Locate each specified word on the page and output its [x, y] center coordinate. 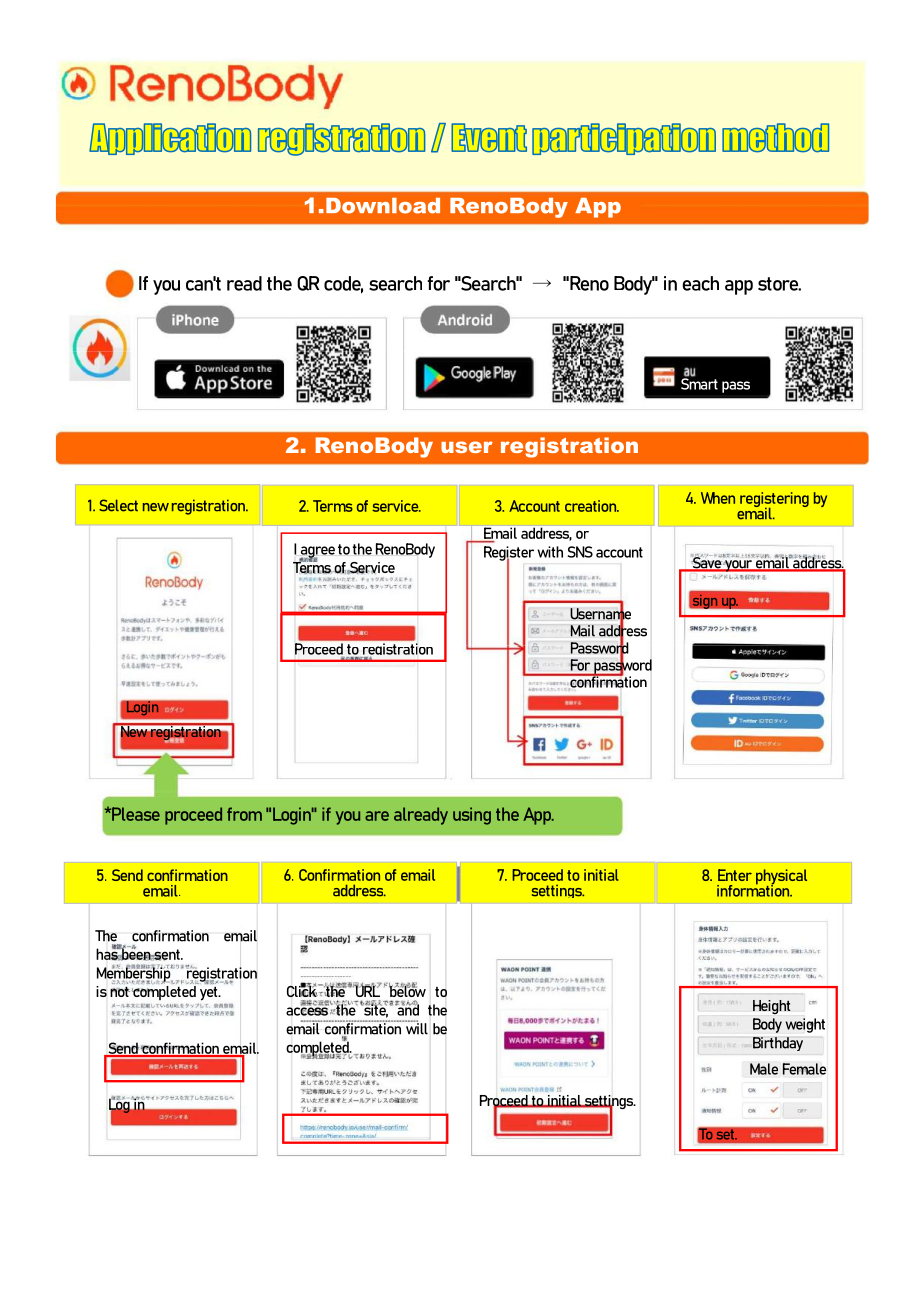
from [244, 814]
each [700, 283]
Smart [699, 383]
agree [317, 553]
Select [118, 505]
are [377, 816]
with [550, 552]
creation [592, 506]
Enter [735, 875]
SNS [580, 552]
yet [210, 993]
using [472, 816]
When [718, 498]
